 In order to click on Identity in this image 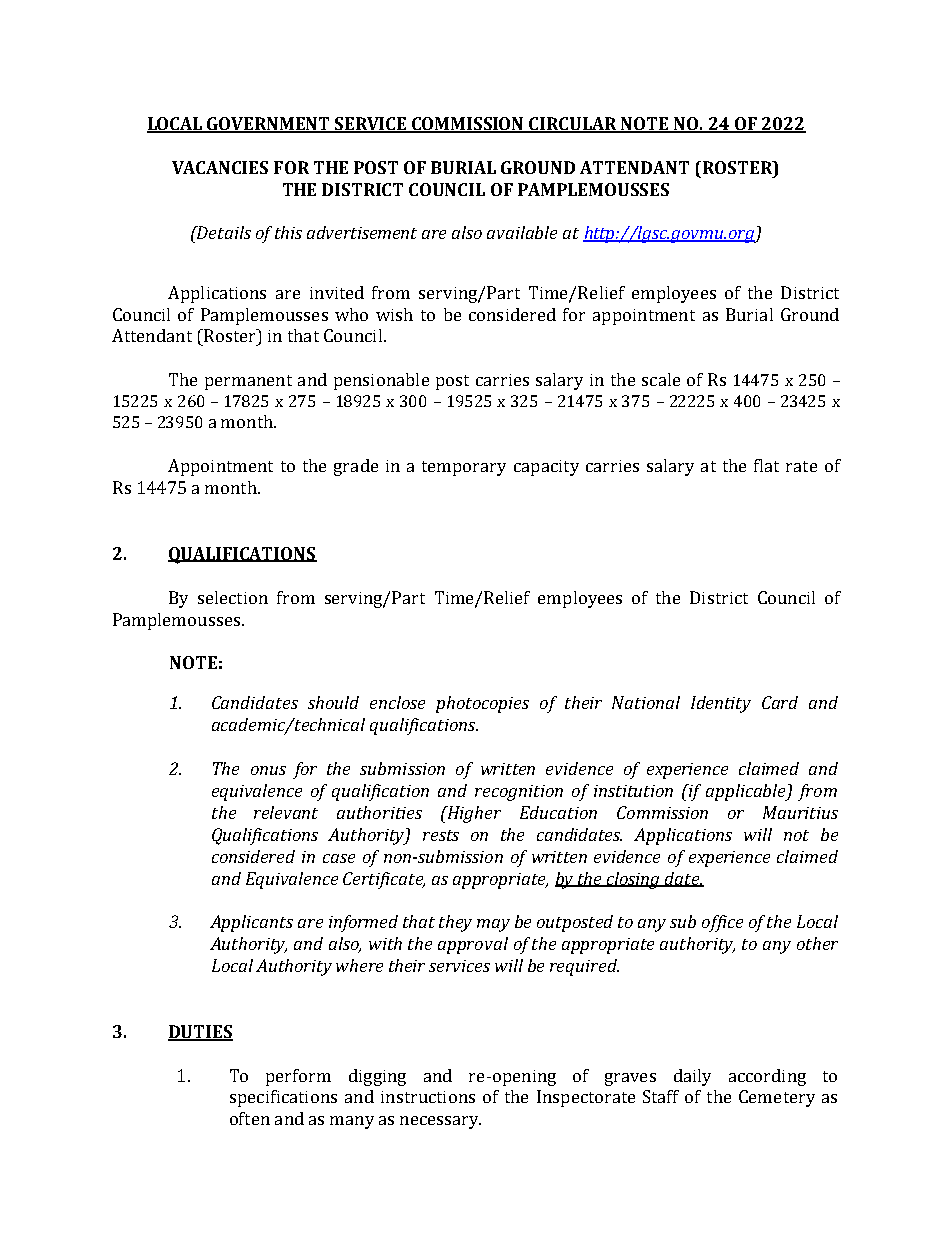, I will do `click(721, 704)`.
